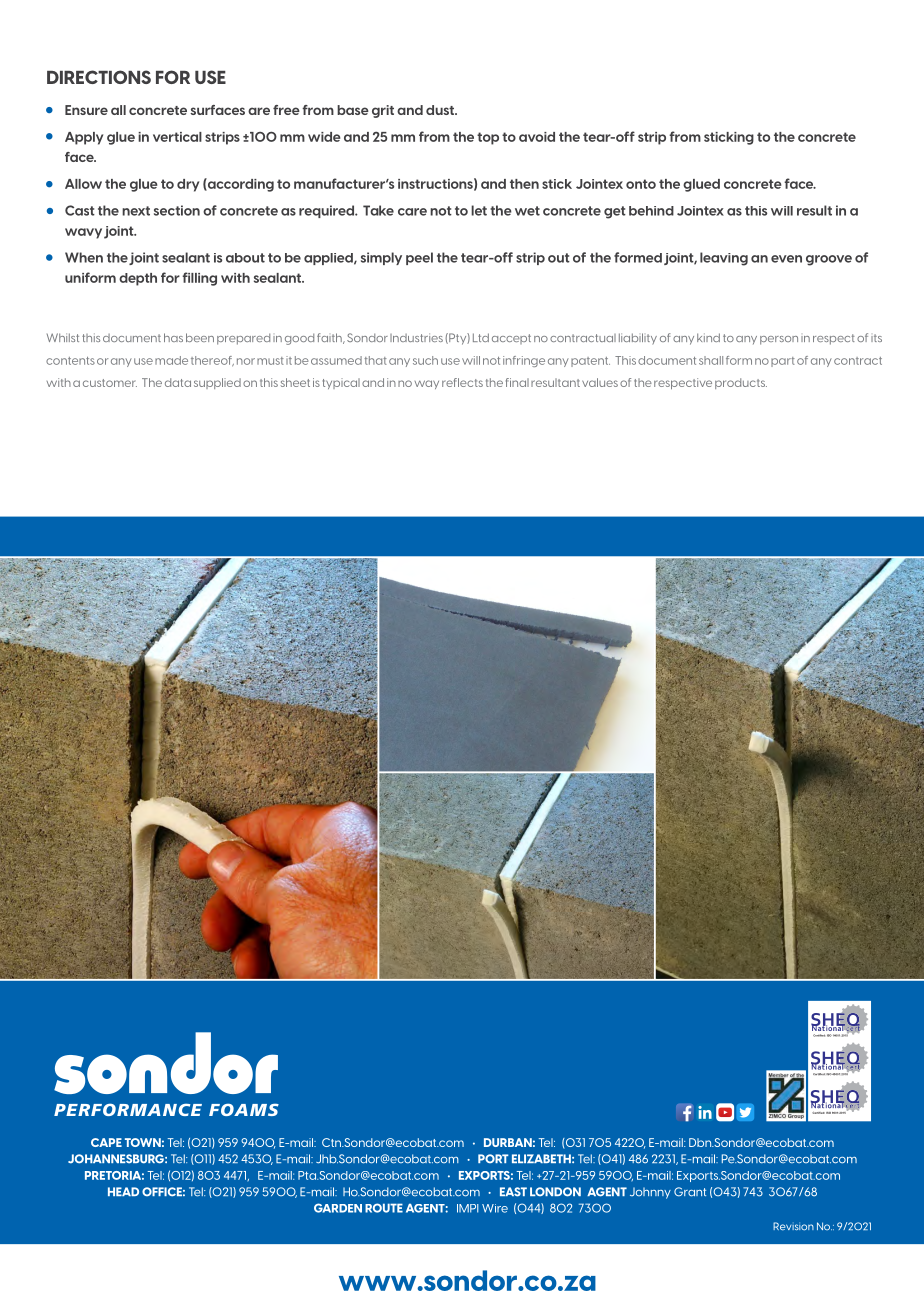 The image size is (924, 1308). What do you see at coordinates (641, 184) in the screenshot?
I see `onto` at bounding box center [641, 184].
